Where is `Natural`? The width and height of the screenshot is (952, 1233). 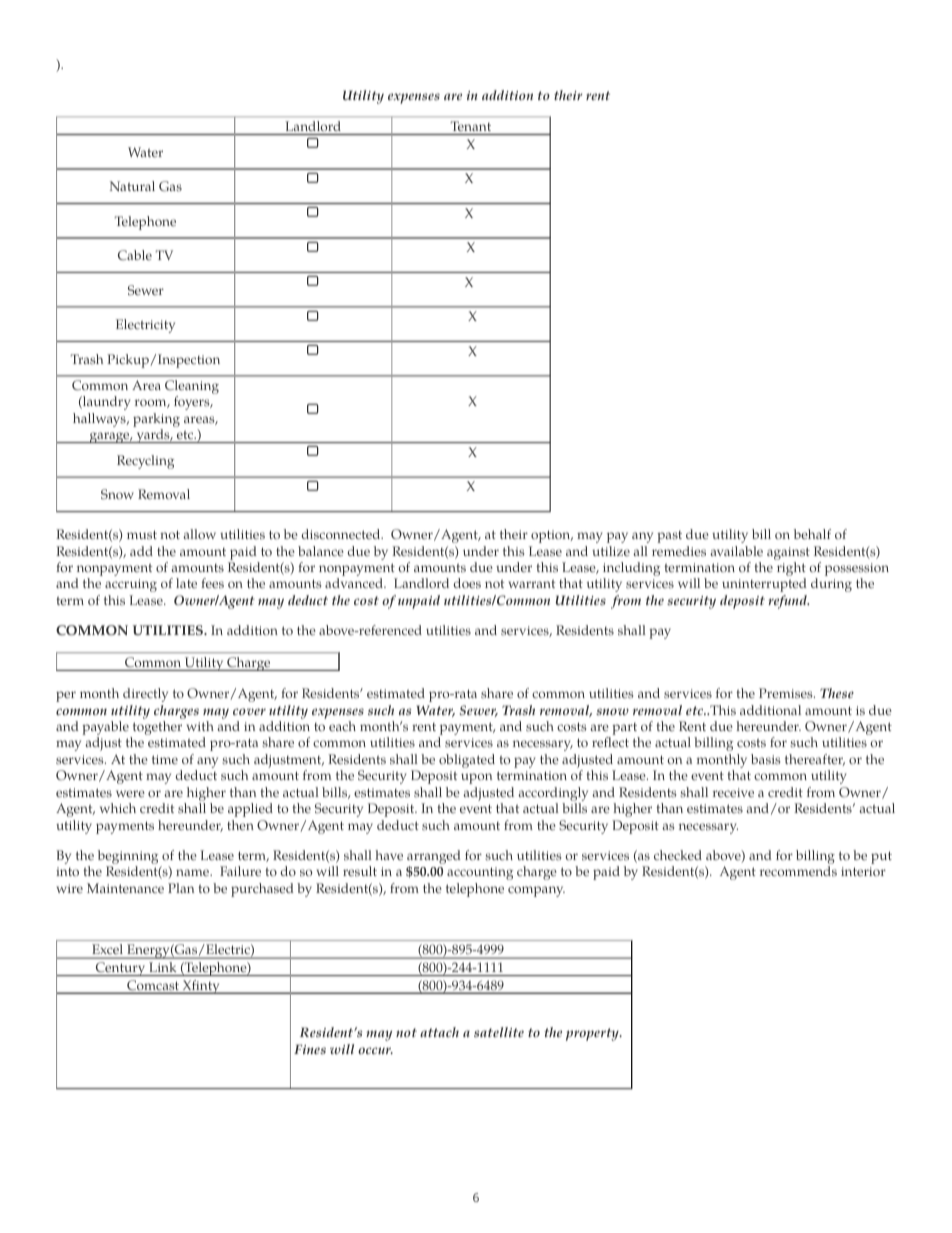
Natural is located at coordinates (132, 186).
